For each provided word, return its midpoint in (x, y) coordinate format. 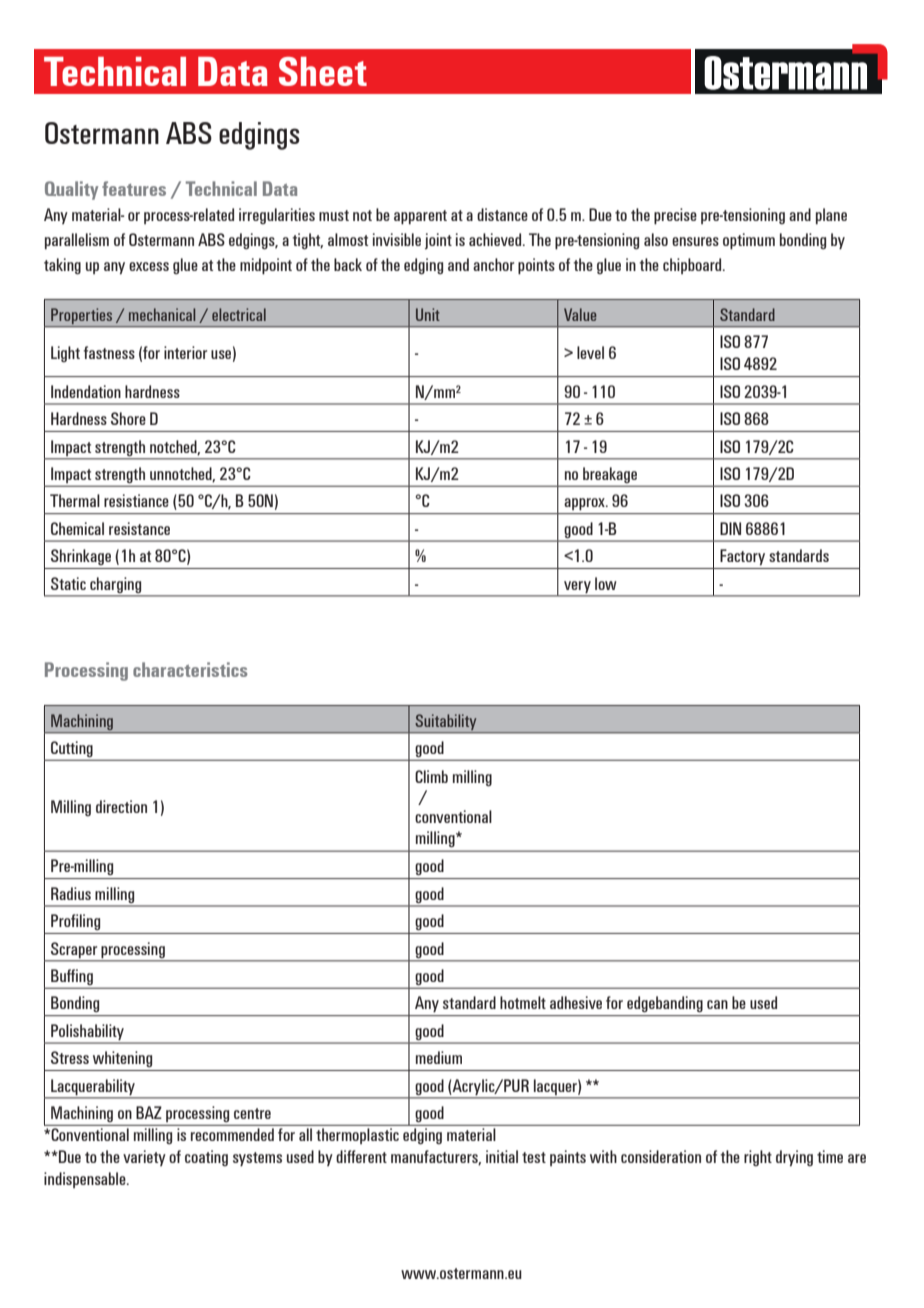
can (717, 1004)
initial (502, 1156)
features (134, 188)
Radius (71, 893)
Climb (431, 776)
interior (185, 352)
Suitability (445, 722)
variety (144, 1158)
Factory (742, 557)
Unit (428, 314)
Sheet (323, 71)
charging (115, 585)
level (590, 352)
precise (675, 216)
